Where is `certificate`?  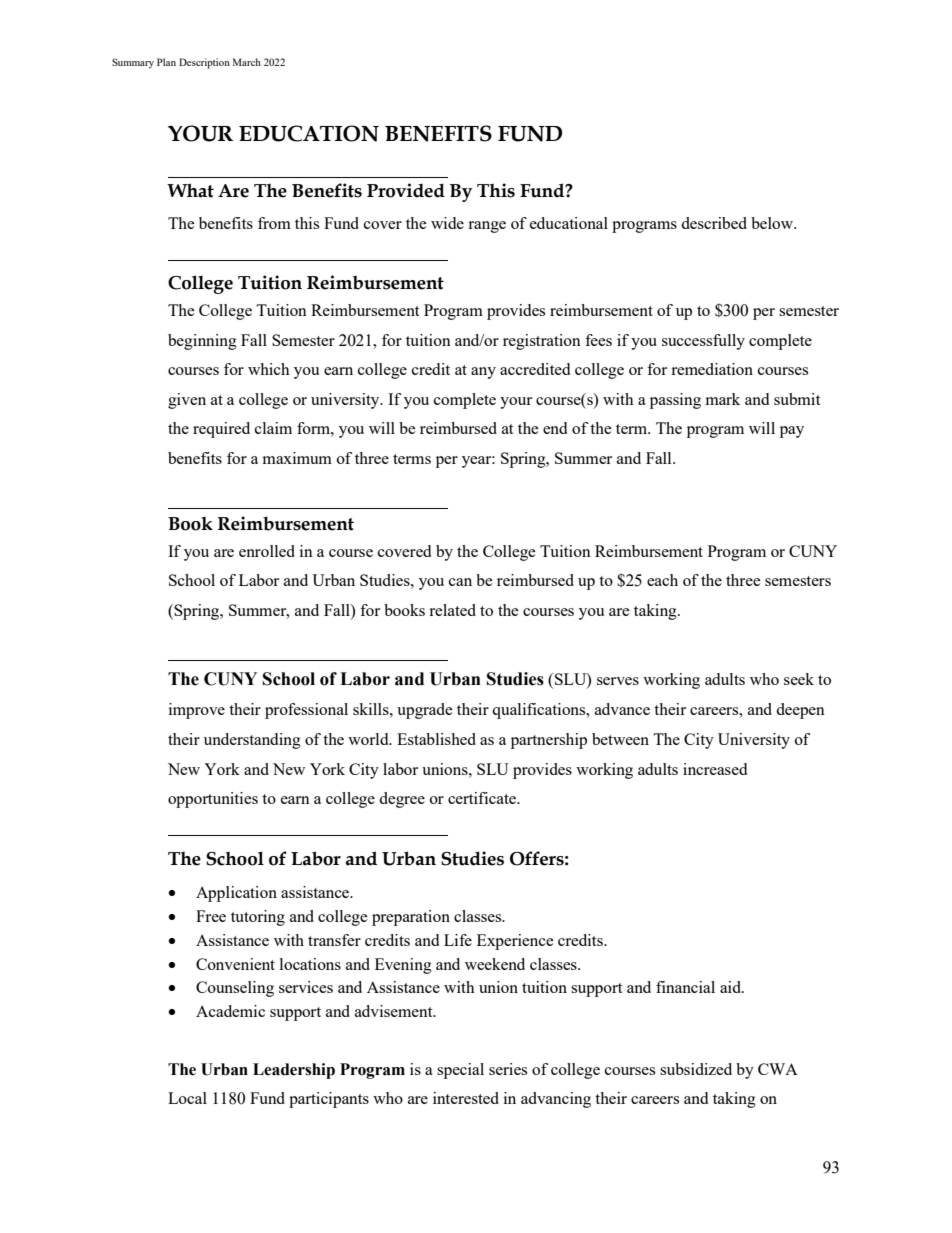 certificate is located at coordinates (483, 798).
